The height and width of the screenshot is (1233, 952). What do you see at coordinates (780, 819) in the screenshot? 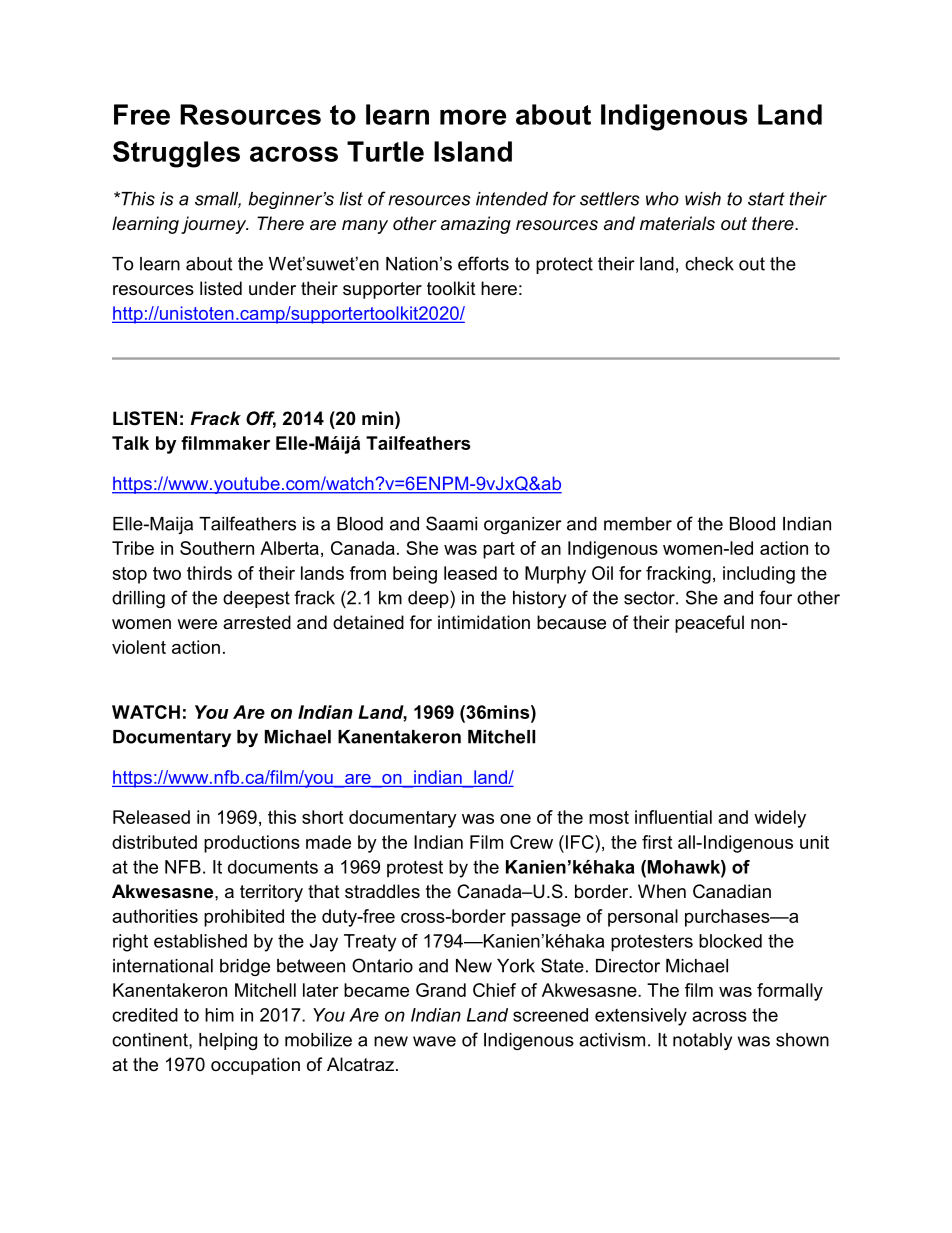
I see `widely` at bounding box center [780, 819].
